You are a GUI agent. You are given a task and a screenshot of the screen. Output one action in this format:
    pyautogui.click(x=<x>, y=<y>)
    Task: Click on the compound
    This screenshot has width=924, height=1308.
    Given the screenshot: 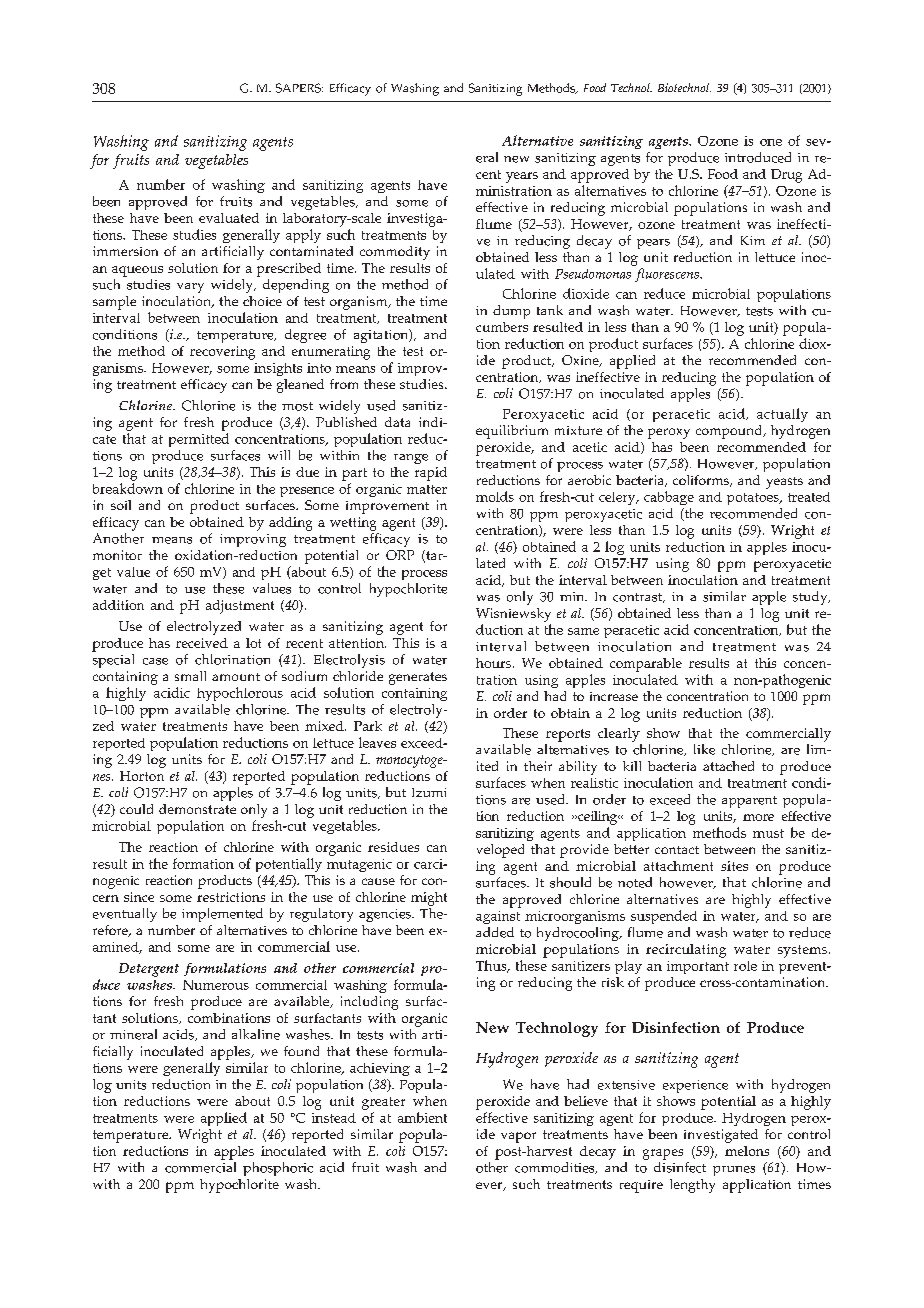 What is the action you would take?
    pyautogui.click(x=730, y=432)
